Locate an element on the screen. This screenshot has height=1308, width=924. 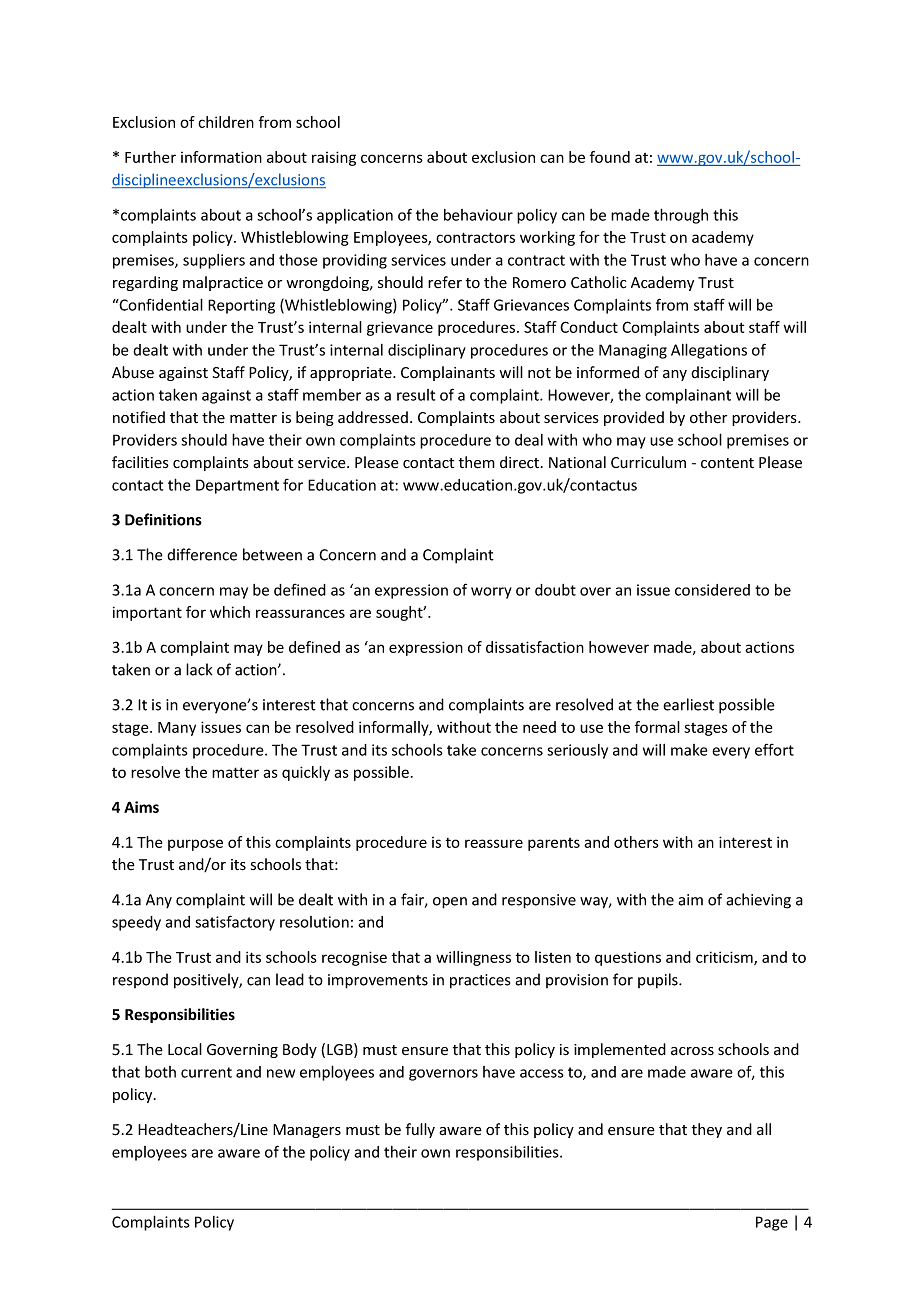
earliest is located at coordinates (688, 704).
